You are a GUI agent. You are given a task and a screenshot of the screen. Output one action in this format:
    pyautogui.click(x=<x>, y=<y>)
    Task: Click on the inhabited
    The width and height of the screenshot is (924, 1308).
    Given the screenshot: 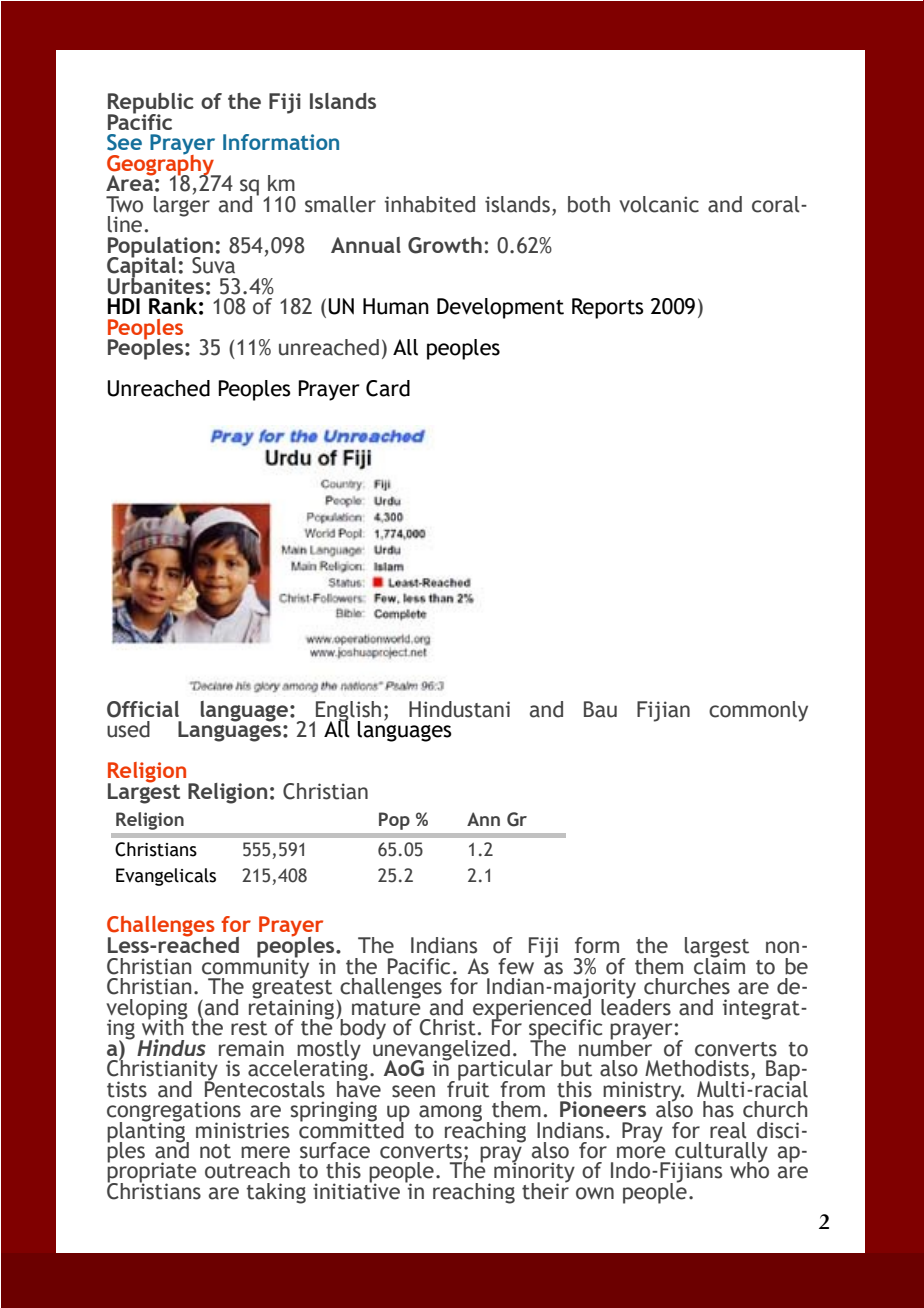 What is the action you would take?
    pyautogui.click(x=430, y=204)
